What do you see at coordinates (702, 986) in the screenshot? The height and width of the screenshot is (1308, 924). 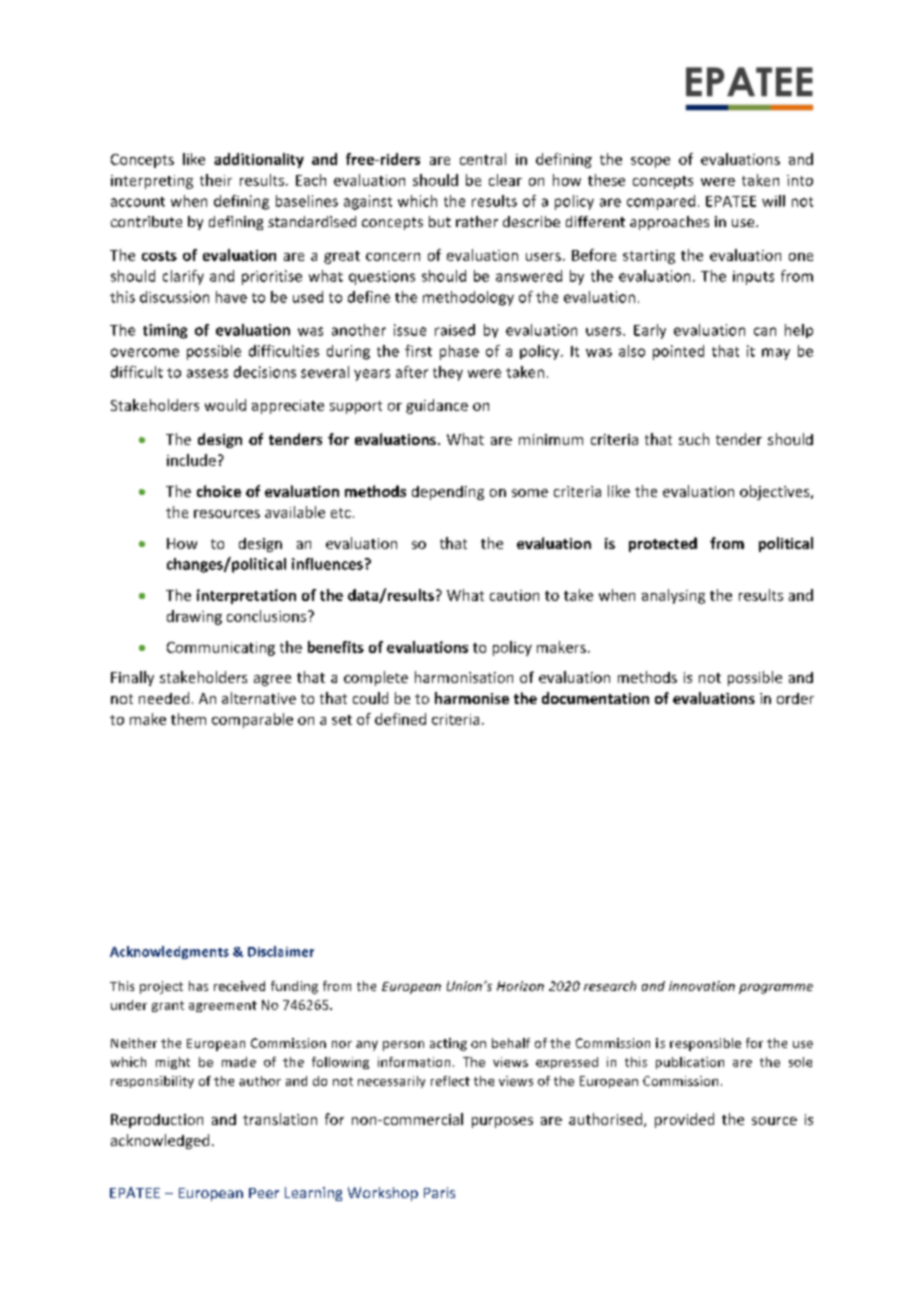 I see `innovation` at bounding box center [702, 986].
